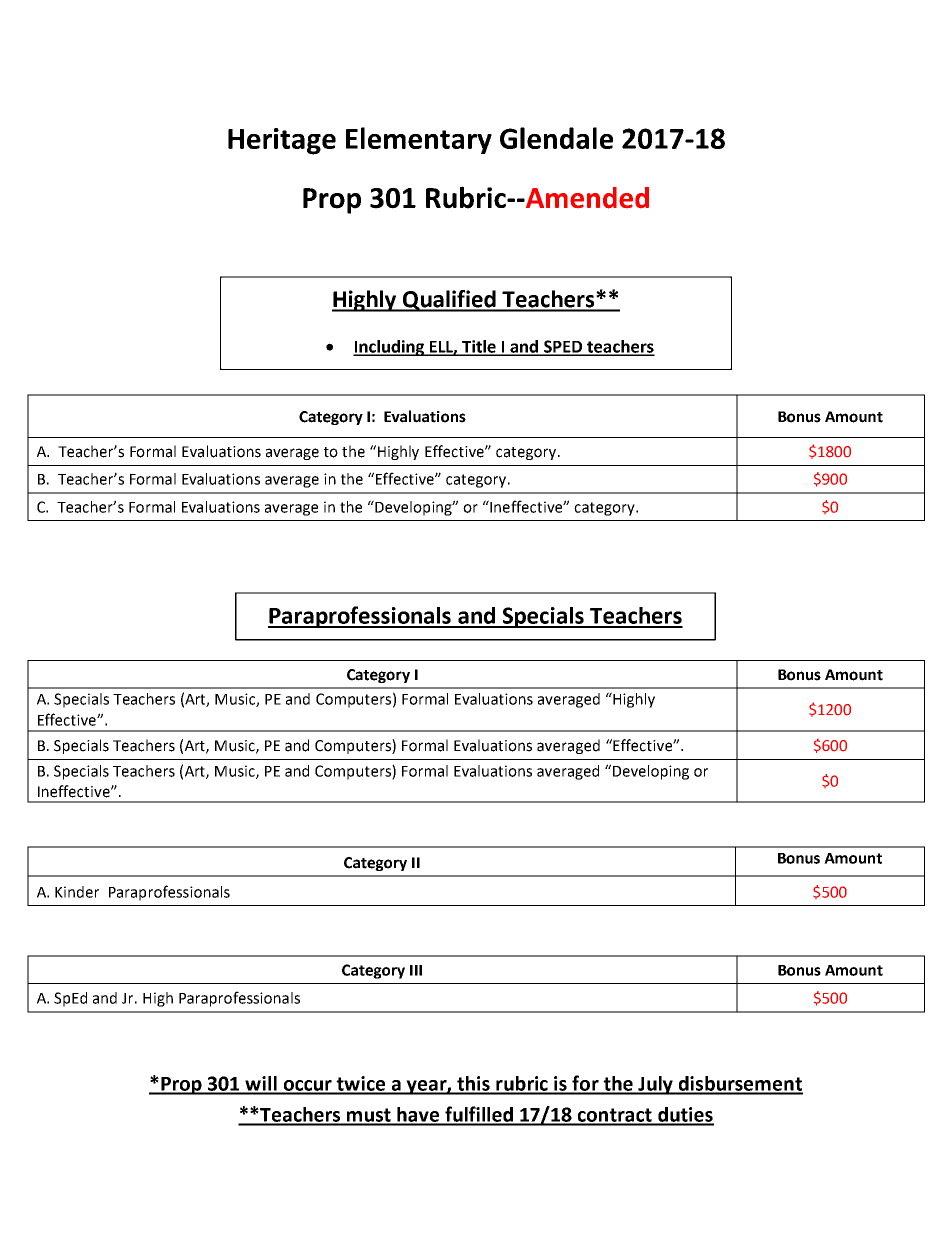 The height and width of the screenshot is (1233, 952). What do you see at coordinates (416, 970) in the screenshot?
I see `III` at bounding box center [416, 970].
